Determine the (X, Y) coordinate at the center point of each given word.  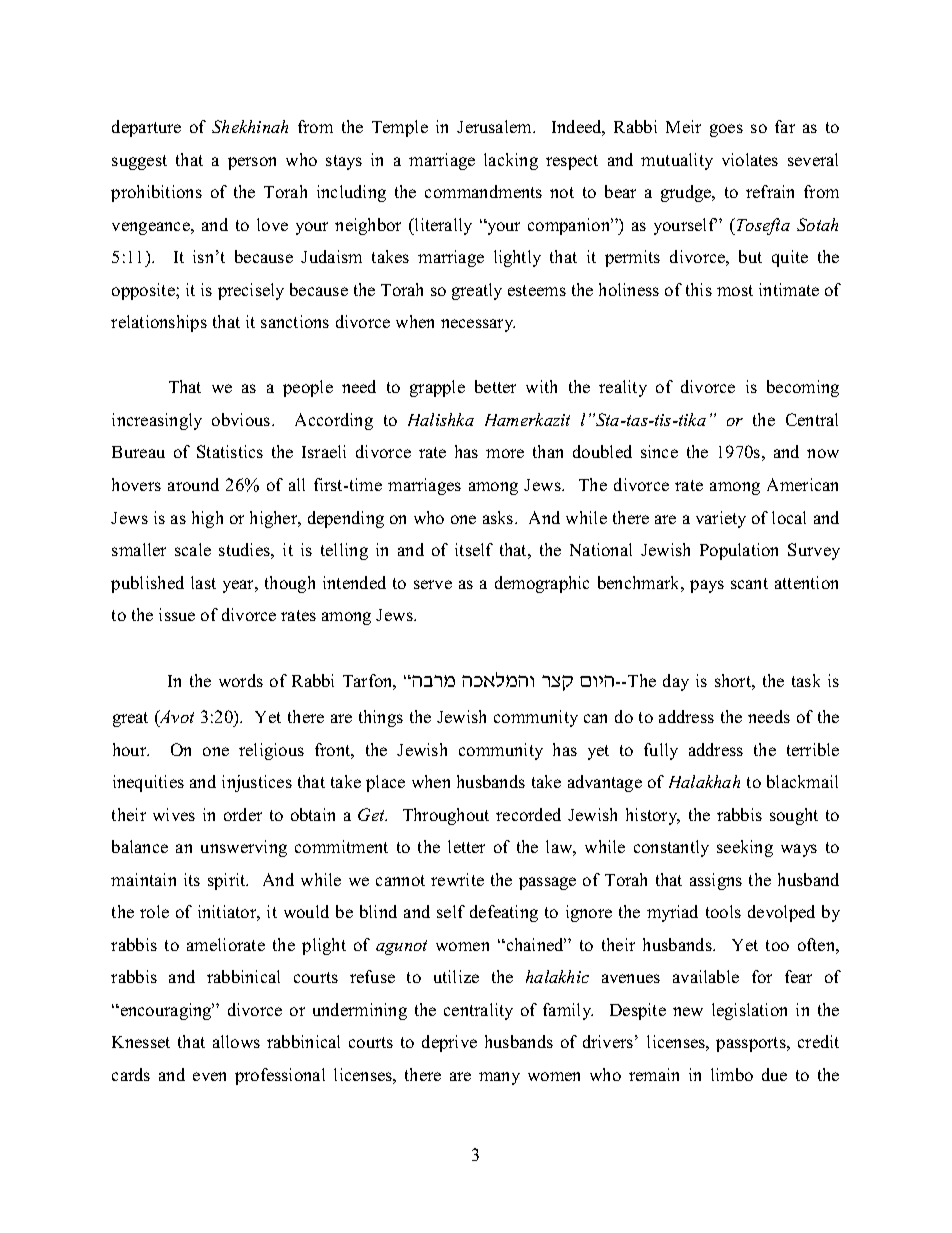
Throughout (446, 816)
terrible (813, 749)
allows (236, 1041)
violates (750, 159)
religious (271, 751)
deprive (449, 1043)
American (802, 484)
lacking (511, 161)
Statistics (230, 451)
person (252, 163)
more (505, 453)
